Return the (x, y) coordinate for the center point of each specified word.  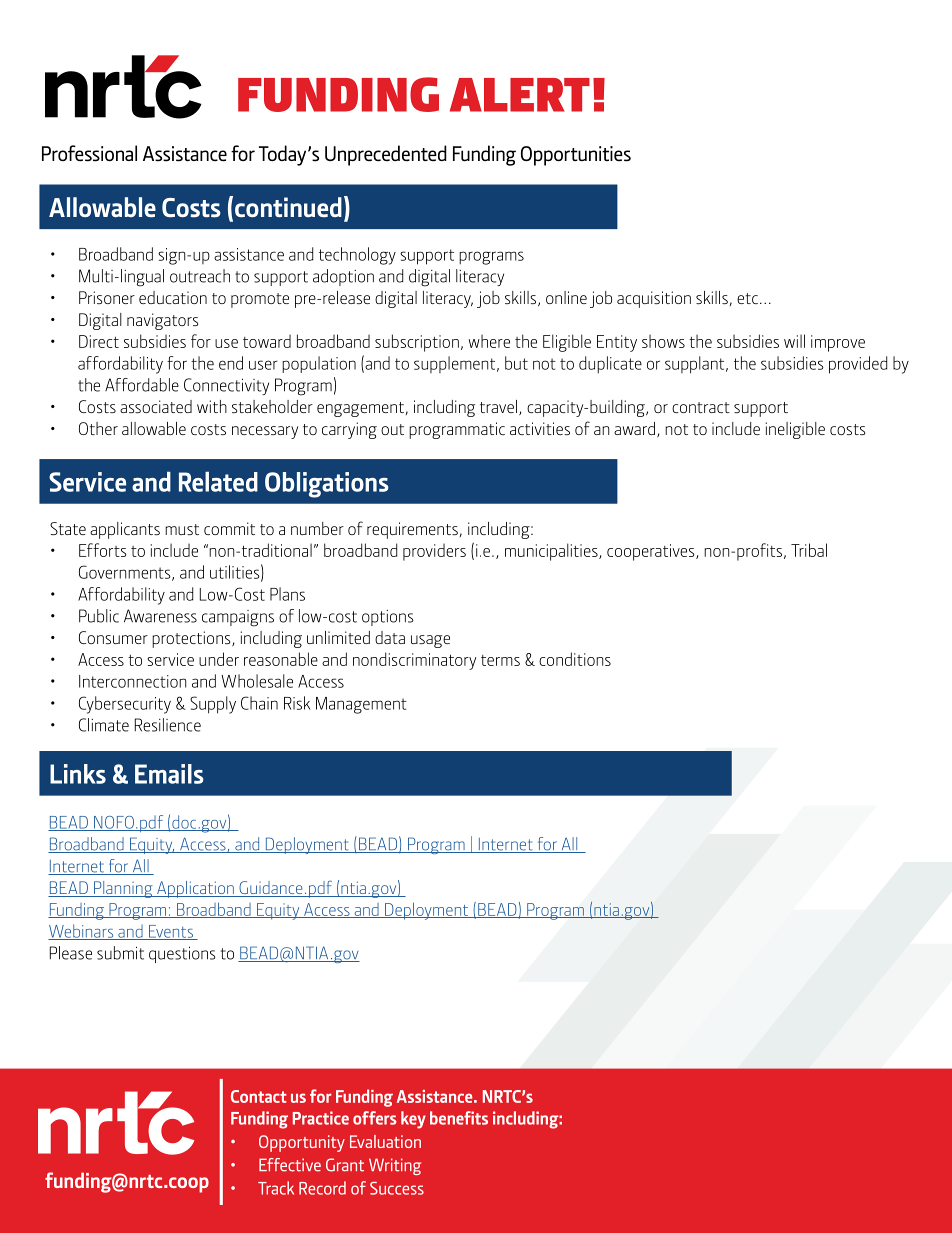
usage (430, 641)
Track (276, 1188)
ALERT (520, 95)
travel (498, 406)
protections (192, 639)
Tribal (809, 550)
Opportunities (576, 156)
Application (195, 889)
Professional (89, 153)
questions (182, 954)
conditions (575, 659)
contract (701, 407)
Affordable (142, 385)
